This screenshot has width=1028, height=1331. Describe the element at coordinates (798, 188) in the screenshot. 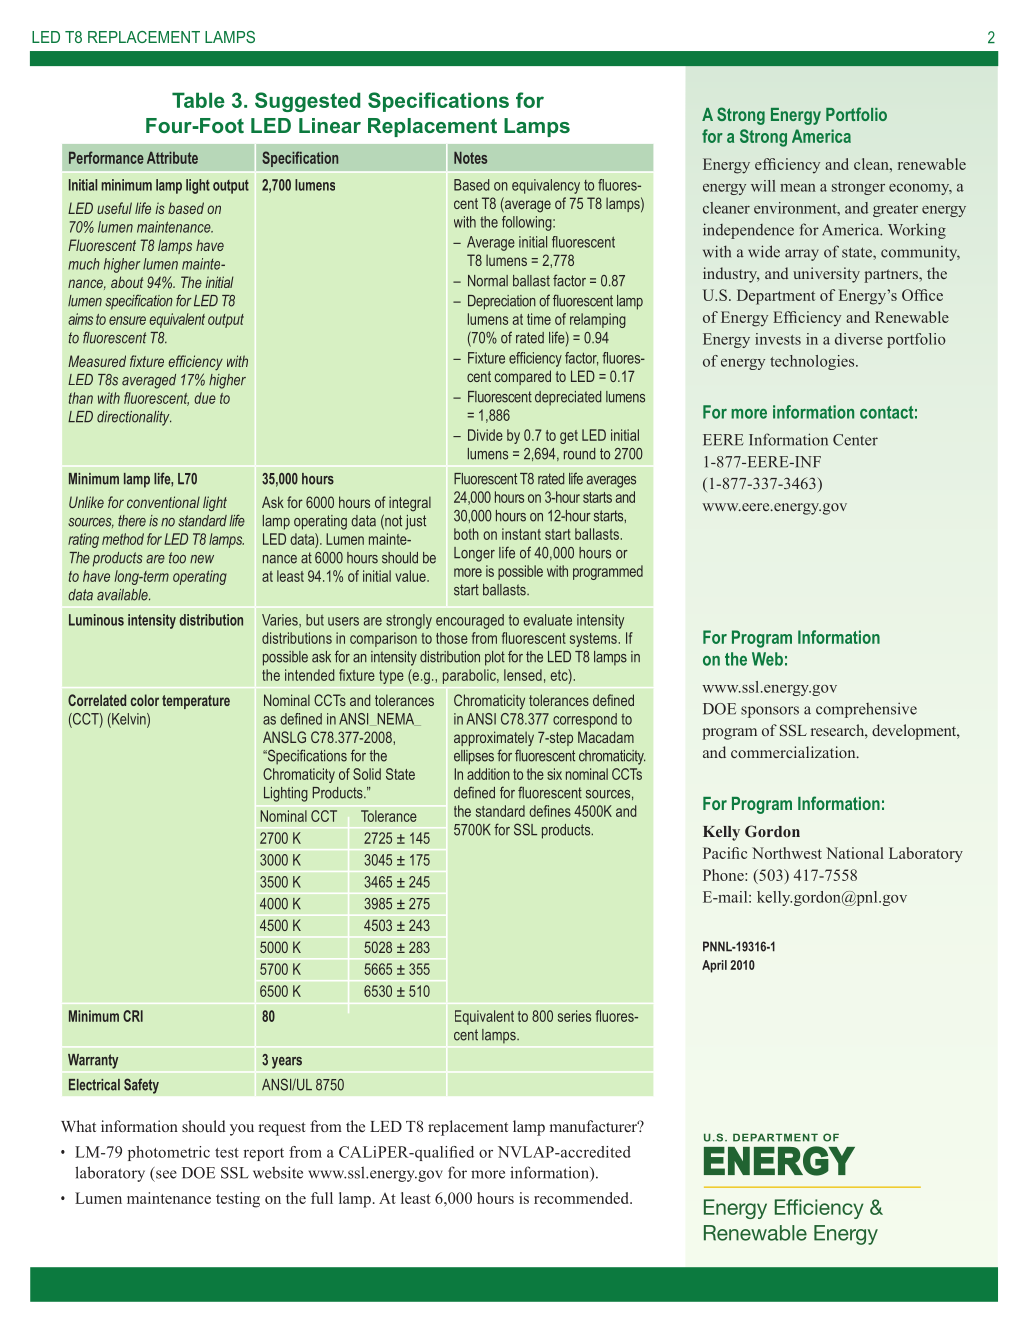

I see `mean` at that location.
